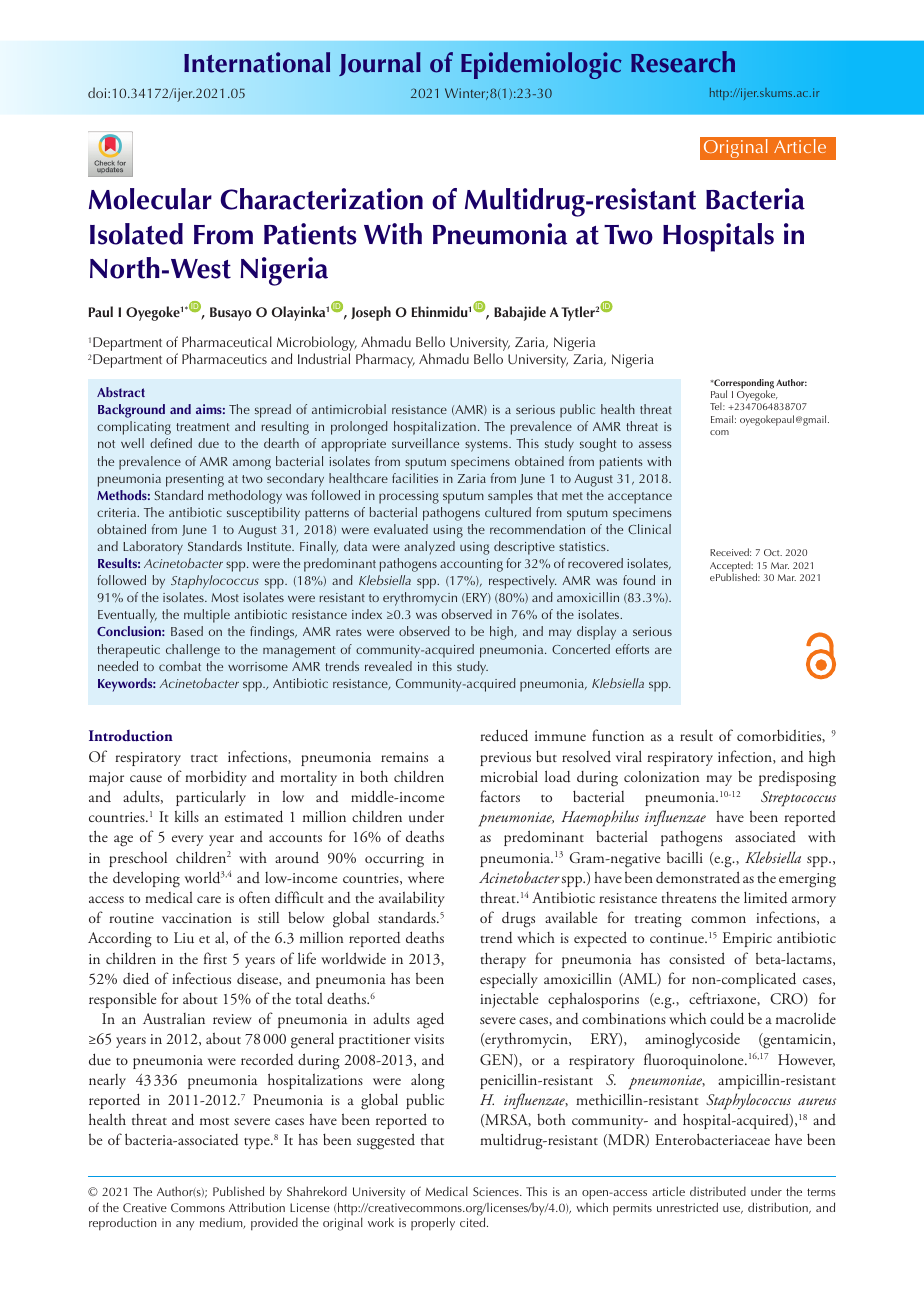  What do you see at coordinates (497, 1191) in the image?
I see `Sciences` at bounding box center [497, 1191].
